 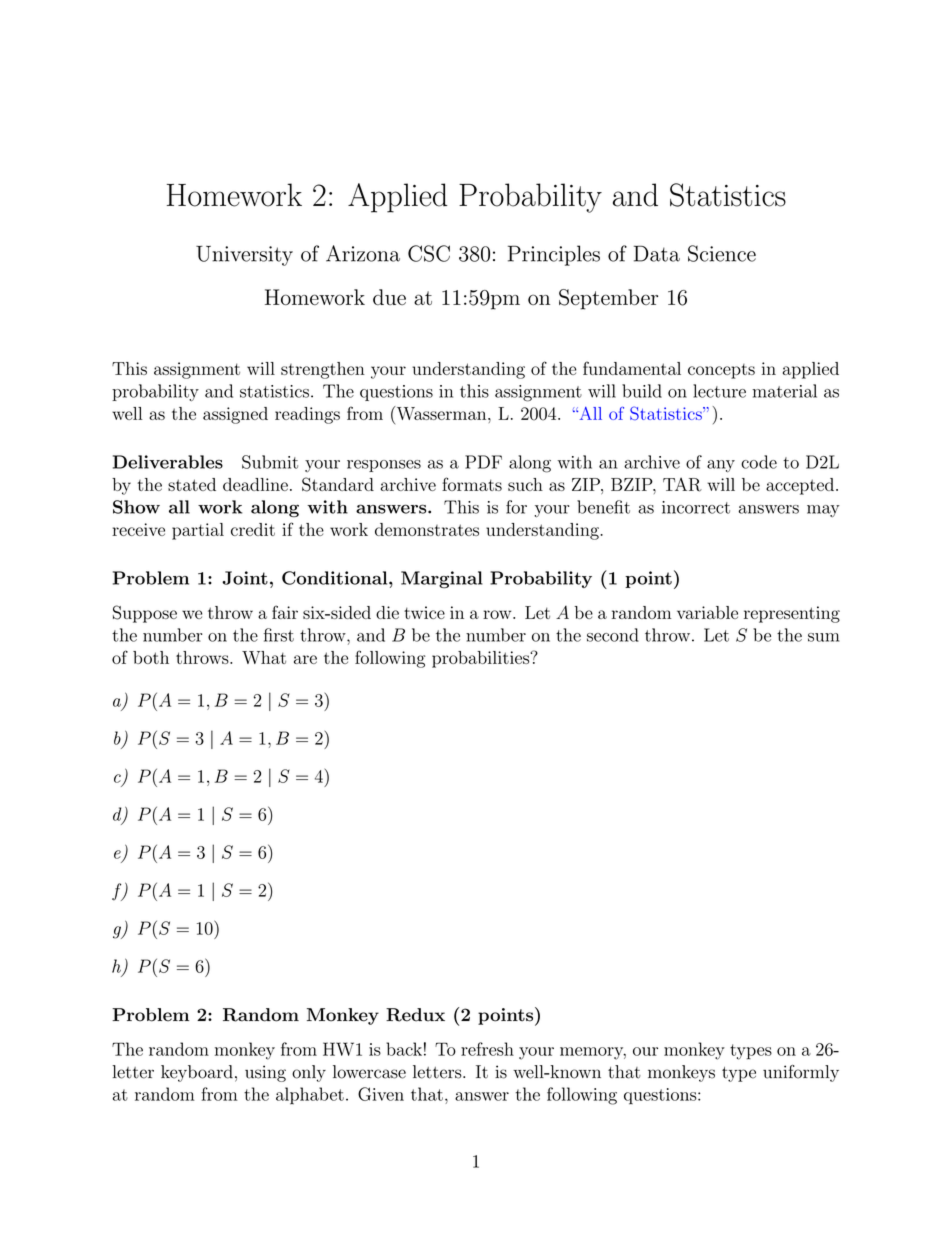 I want to click on CSC, so click(x=429, y=253).
